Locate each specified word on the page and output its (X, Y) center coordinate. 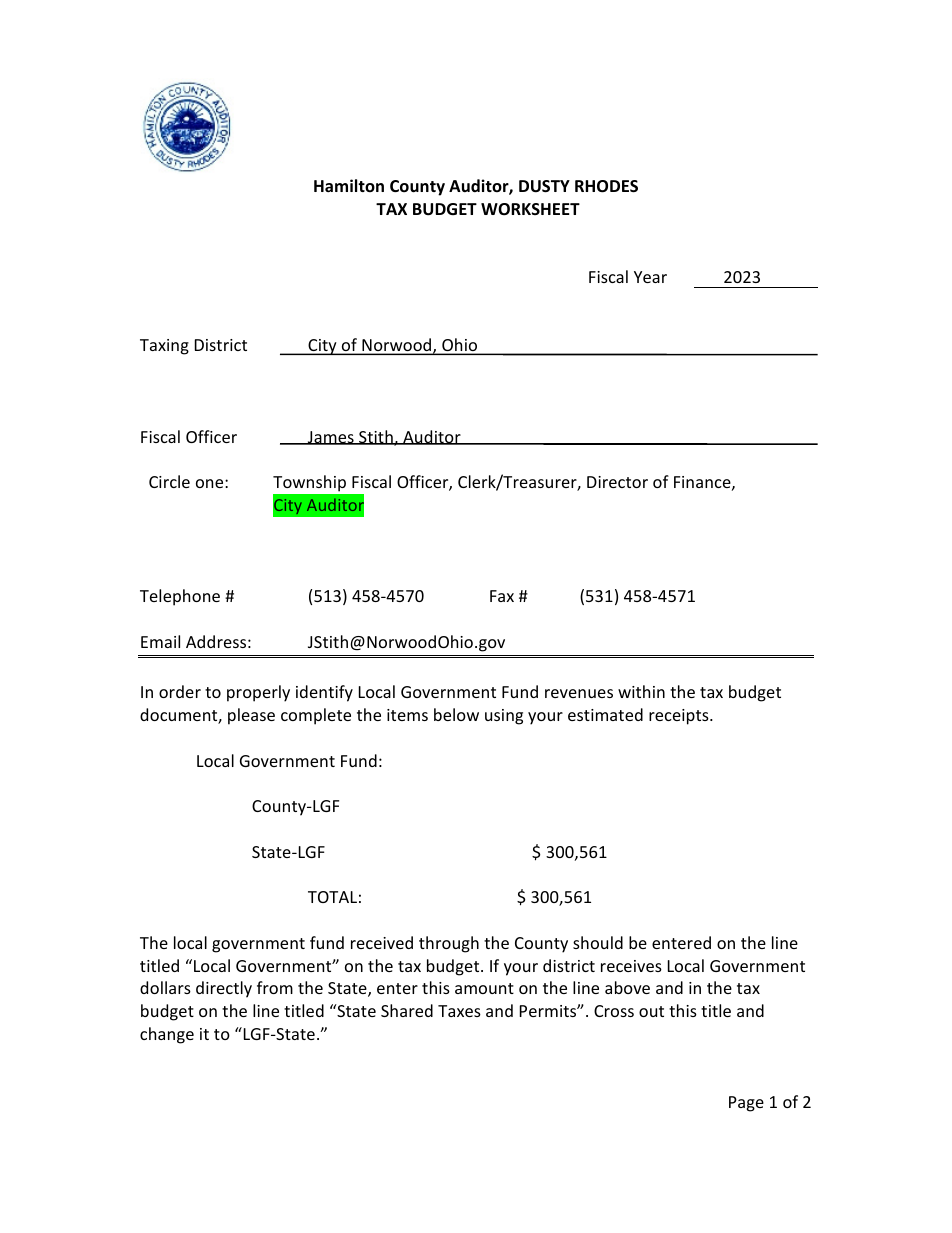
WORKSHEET (530, 209)
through (449, 944)
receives (631, 966)
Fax (502, 596)
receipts (680, 717)
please (251, 716)
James (331, 438)
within (641, 691)
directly (224, 989)
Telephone (180, 597)
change (167, 1035)
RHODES (606, 186)
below (456, 714)
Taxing (164, 347)
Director (617, 482)
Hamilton (349, 185)
